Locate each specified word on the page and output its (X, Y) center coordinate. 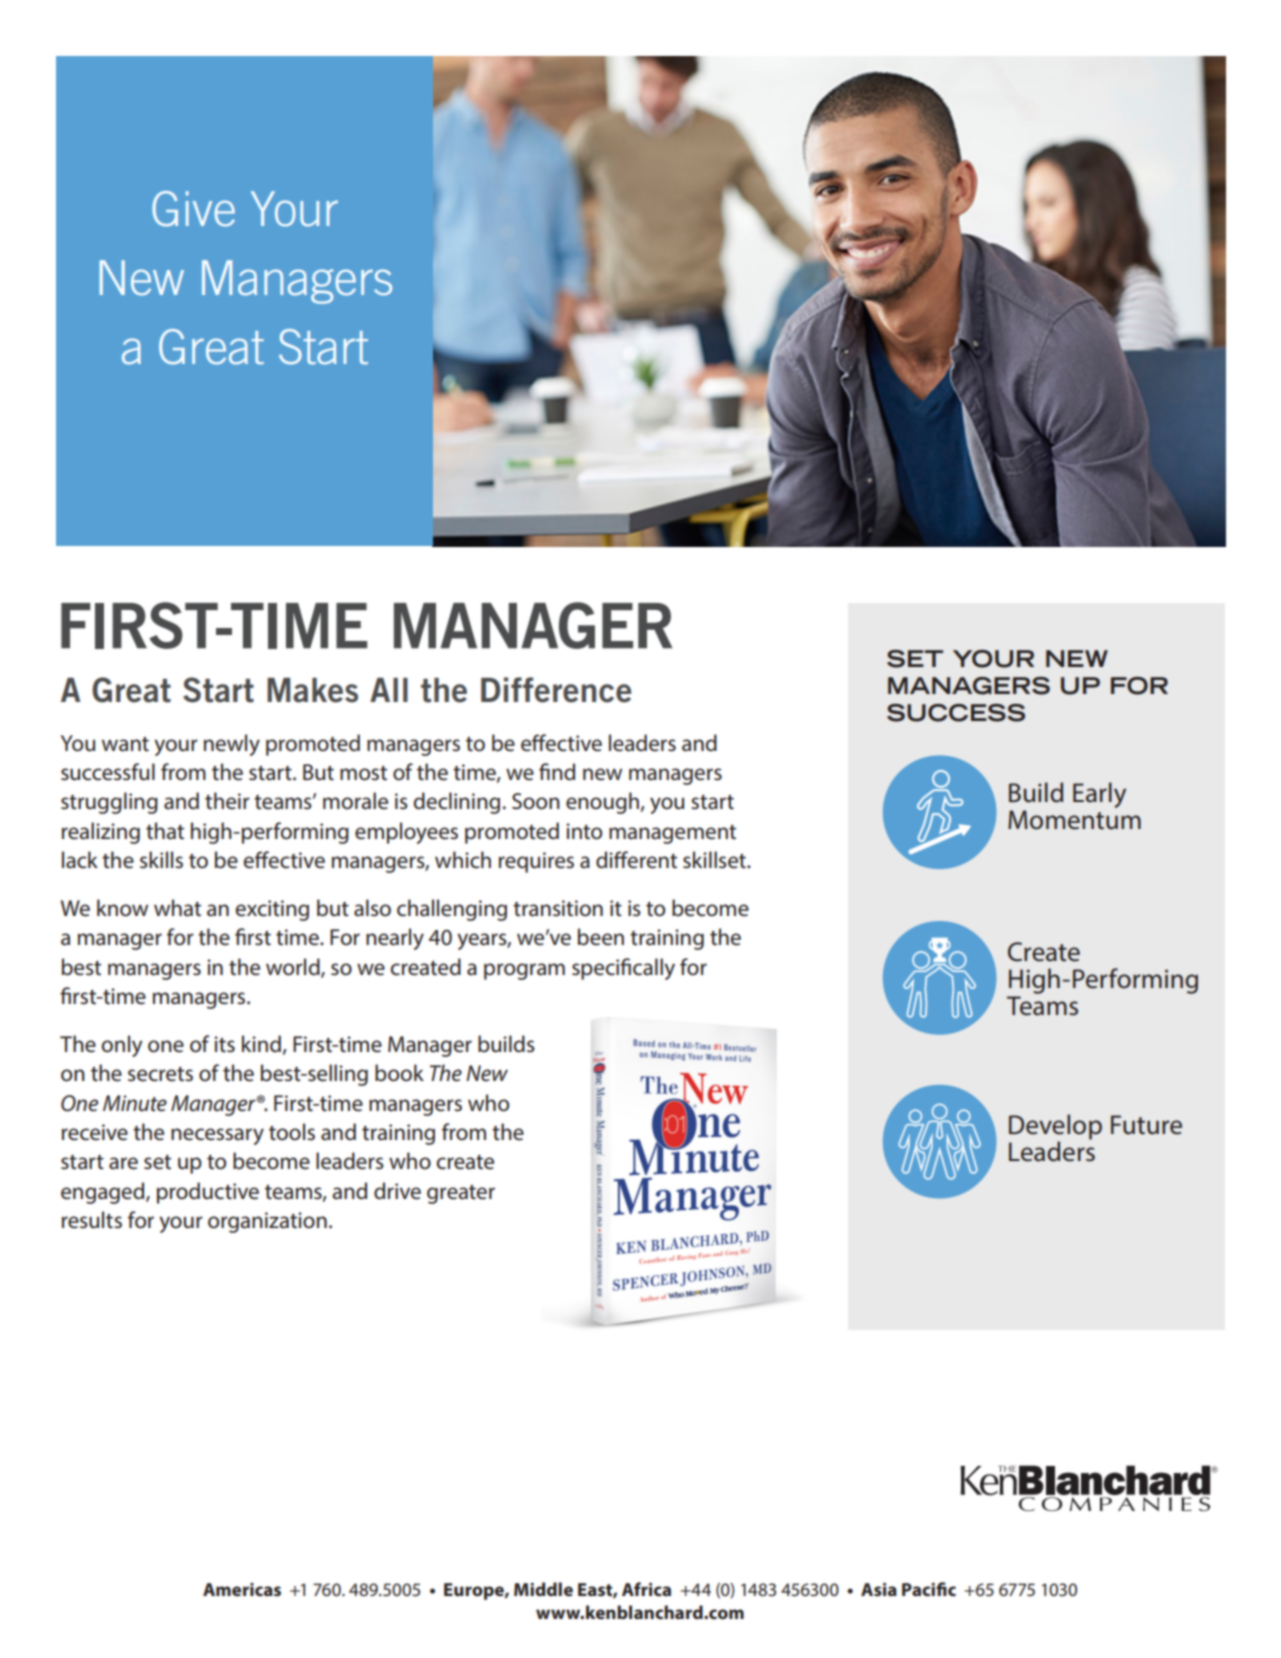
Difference (556, 690)
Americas (242, 1589)
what (177, 908)
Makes (312, 690)
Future (1146, 1125)
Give (193, 209)
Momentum (1074, 820)
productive (208, 1193)
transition (558, 908)
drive (397, 1191)
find (557, 772)
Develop (1055, 1128)
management (672, 834)
